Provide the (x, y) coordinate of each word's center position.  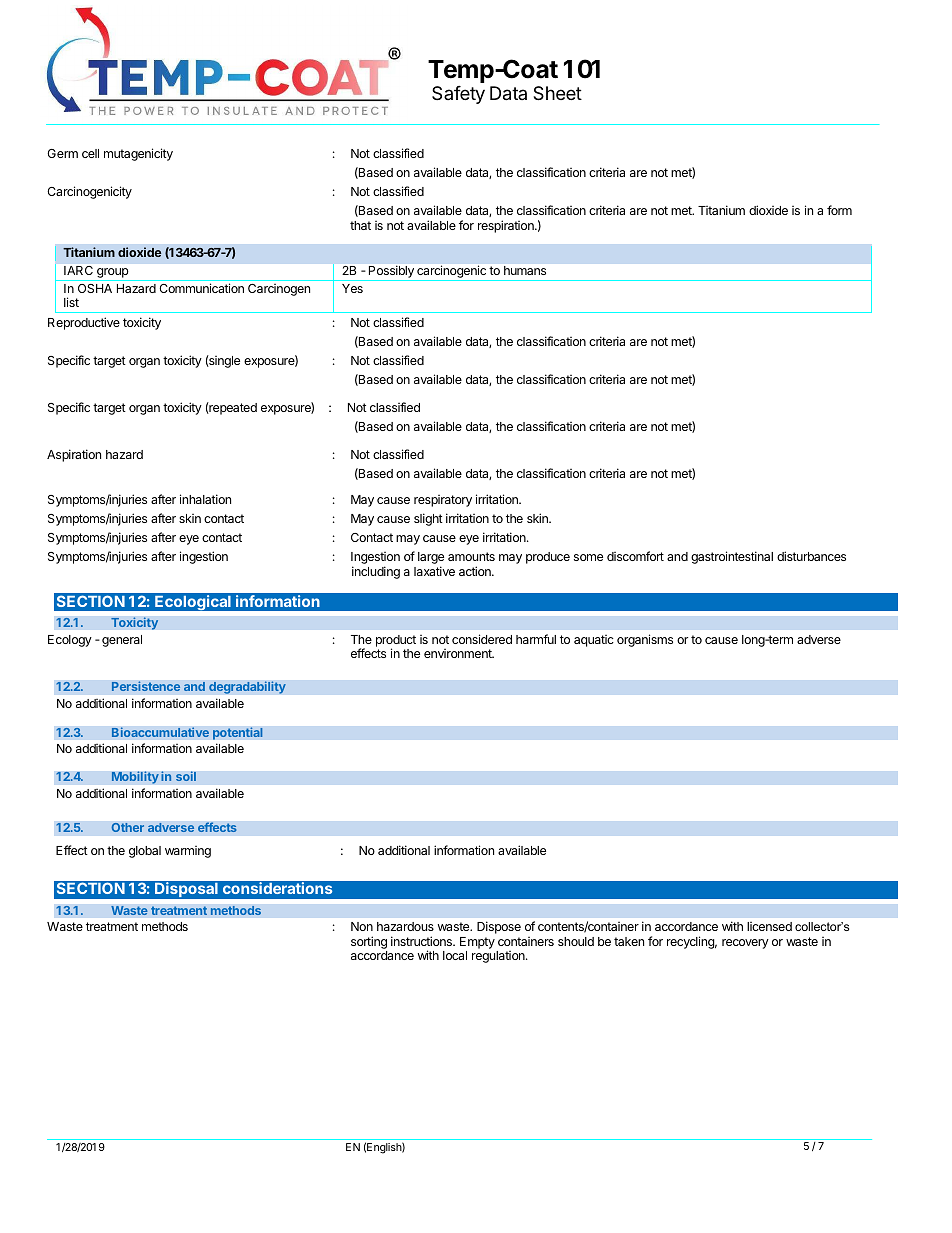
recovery (745, 944)
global (145, 852)
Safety (458, 95)
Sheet (557, 93)
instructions (422, 941)
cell (90, 153)
